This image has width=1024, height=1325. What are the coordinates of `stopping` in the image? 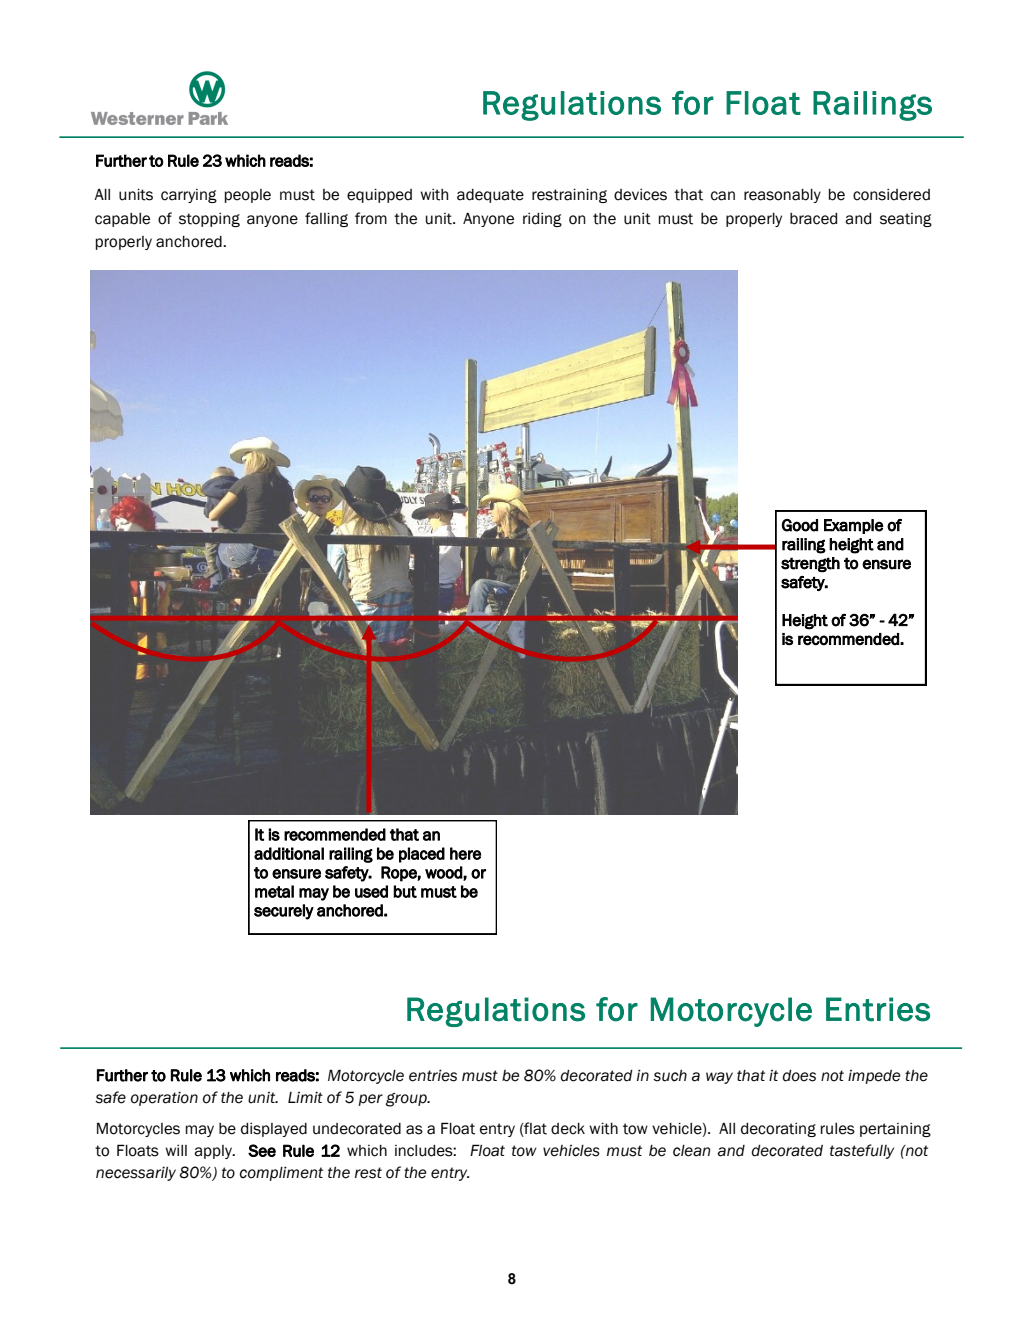 It's located at (209, 220).
